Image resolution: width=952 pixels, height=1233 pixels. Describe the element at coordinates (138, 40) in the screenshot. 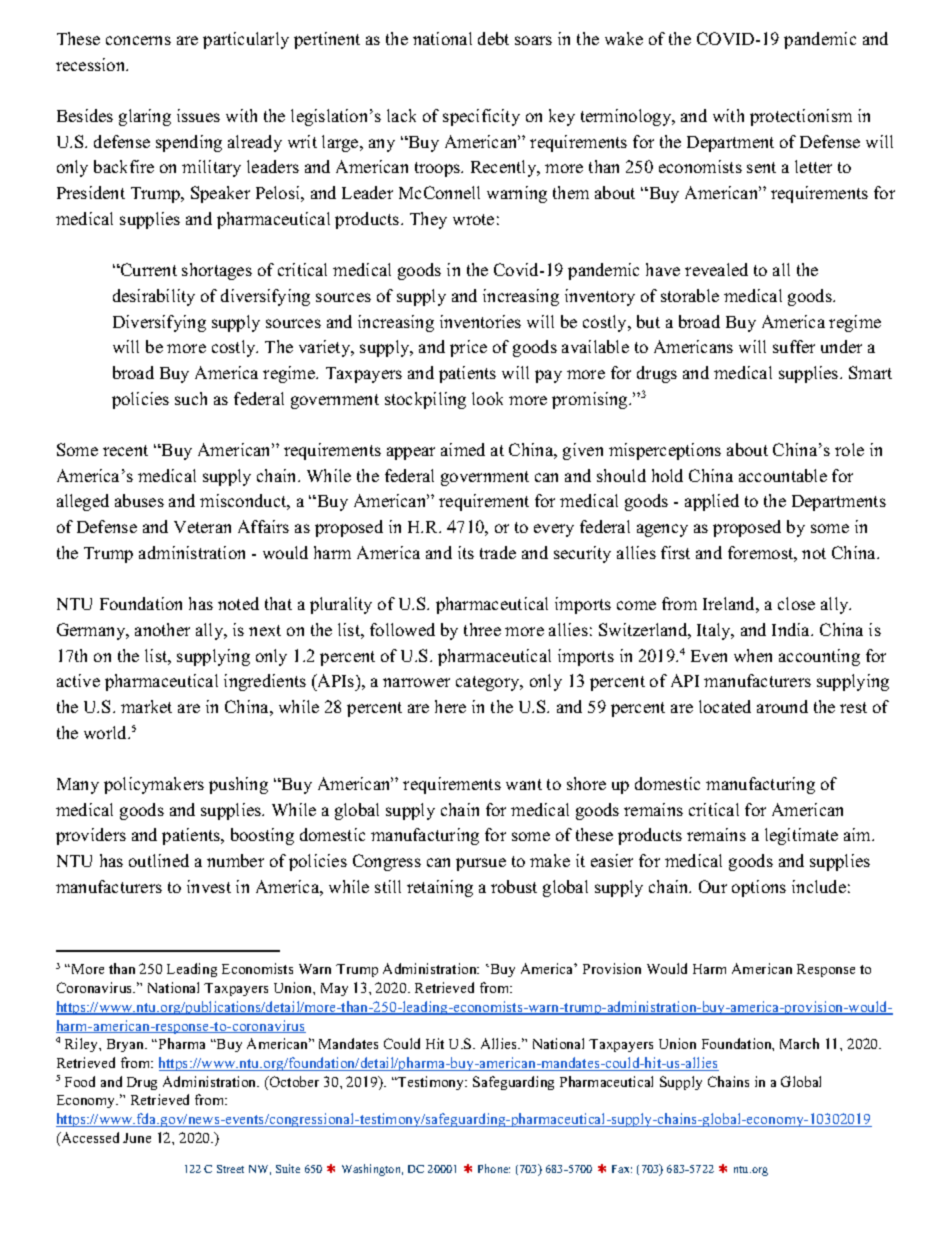

I see `concerns` at that location.
